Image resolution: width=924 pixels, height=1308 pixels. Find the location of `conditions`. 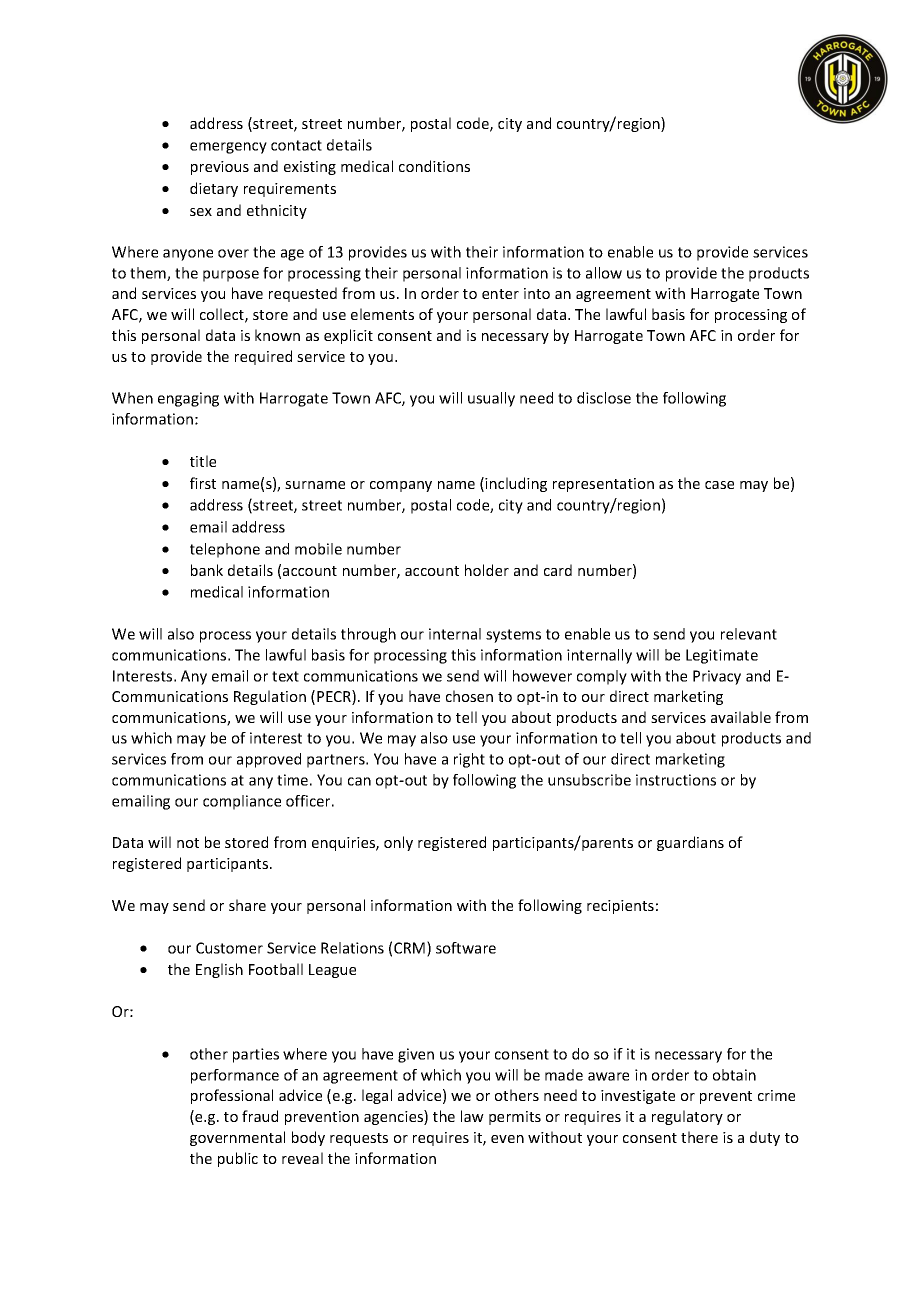

conditions is located at coordinates (434, 166).
